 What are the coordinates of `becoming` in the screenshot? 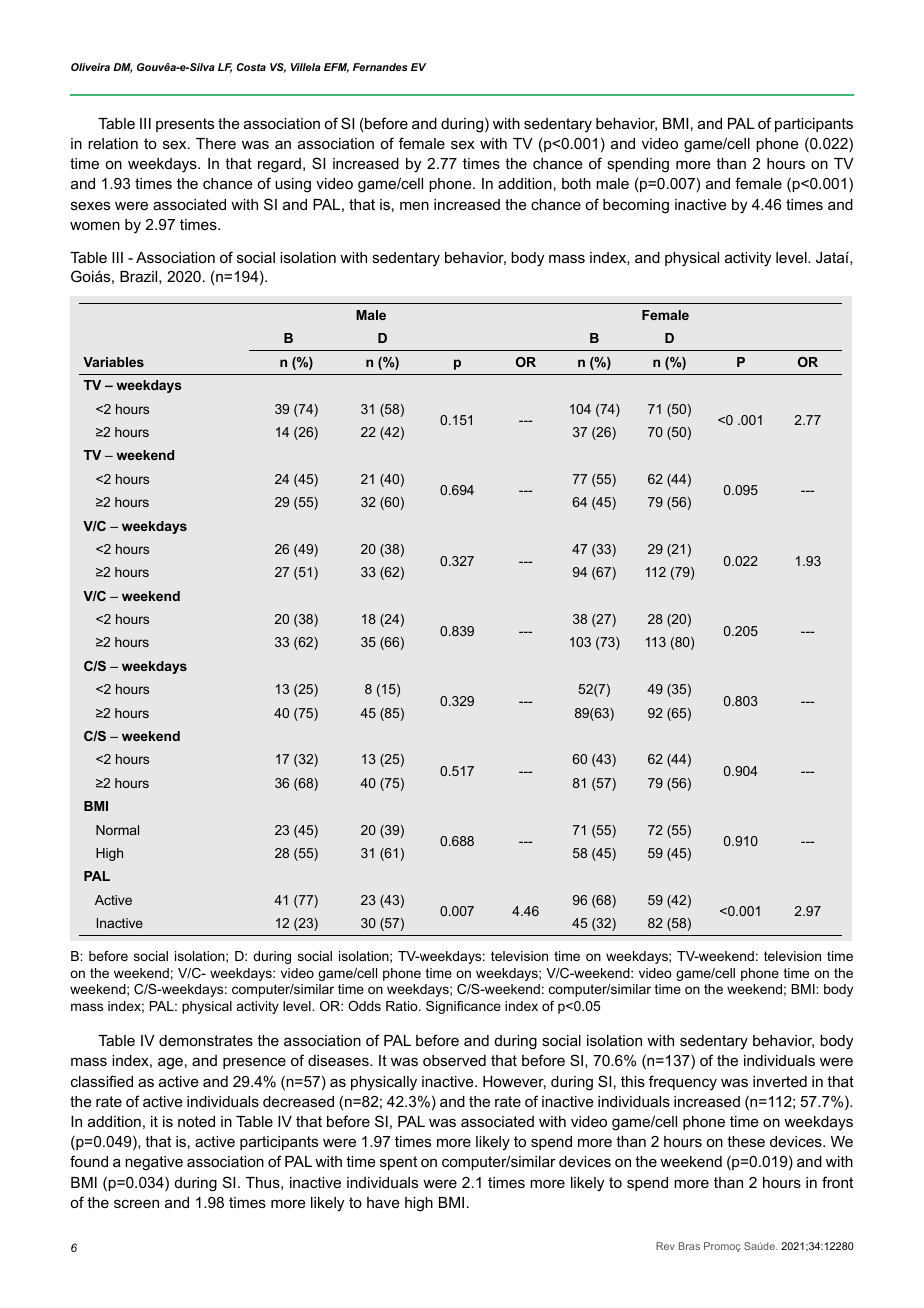 It's located at (636, 206).
